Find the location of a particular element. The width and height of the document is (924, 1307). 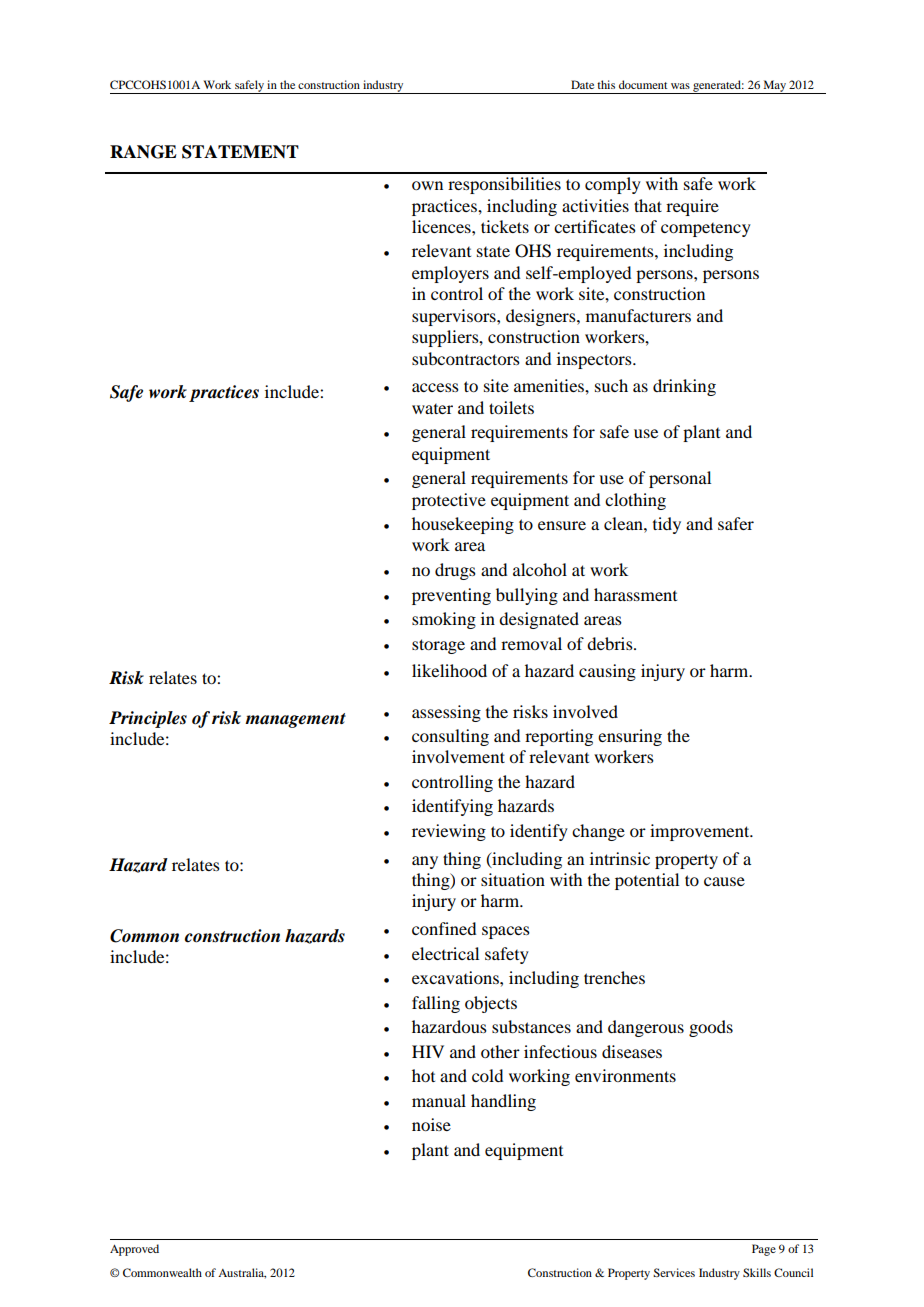

was is located at coordinates (680, 86).
